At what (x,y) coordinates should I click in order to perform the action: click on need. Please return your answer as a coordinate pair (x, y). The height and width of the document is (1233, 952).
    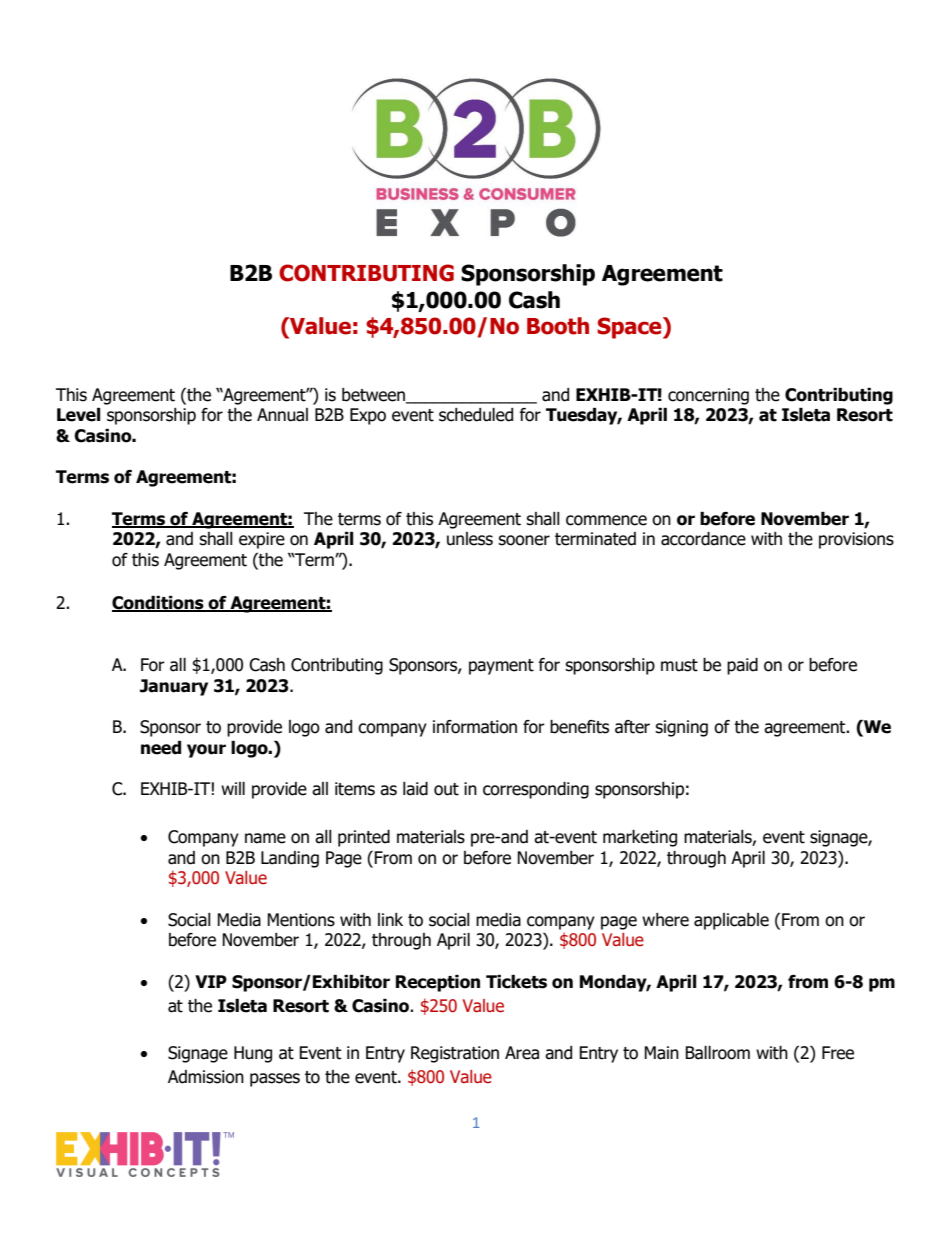
    Looking at the image, I should click on (161, 748).
